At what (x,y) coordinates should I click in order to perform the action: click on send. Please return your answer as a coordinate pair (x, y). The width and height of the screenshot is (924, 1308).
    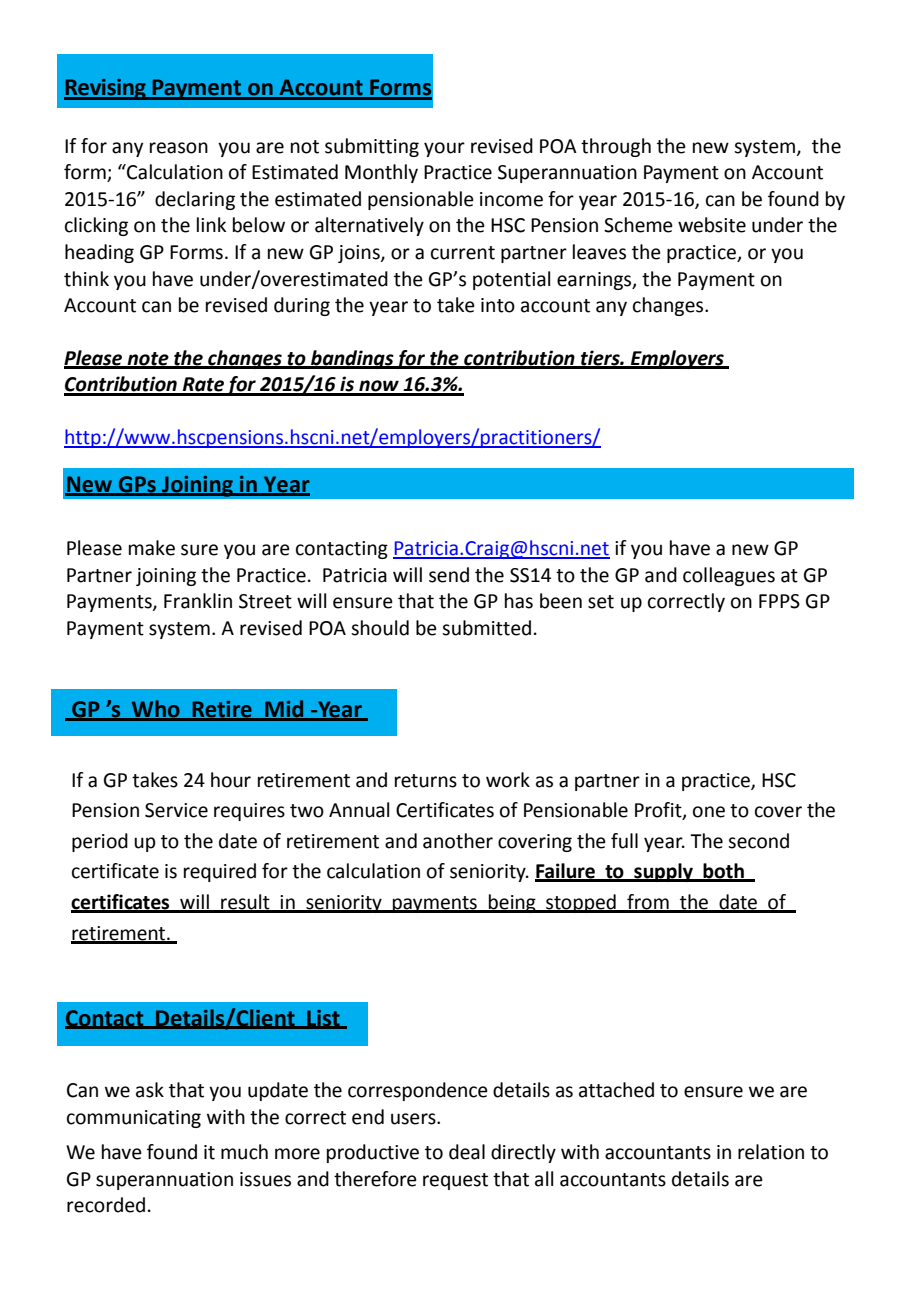
    Looking at the image, I should click on (449, 575).
